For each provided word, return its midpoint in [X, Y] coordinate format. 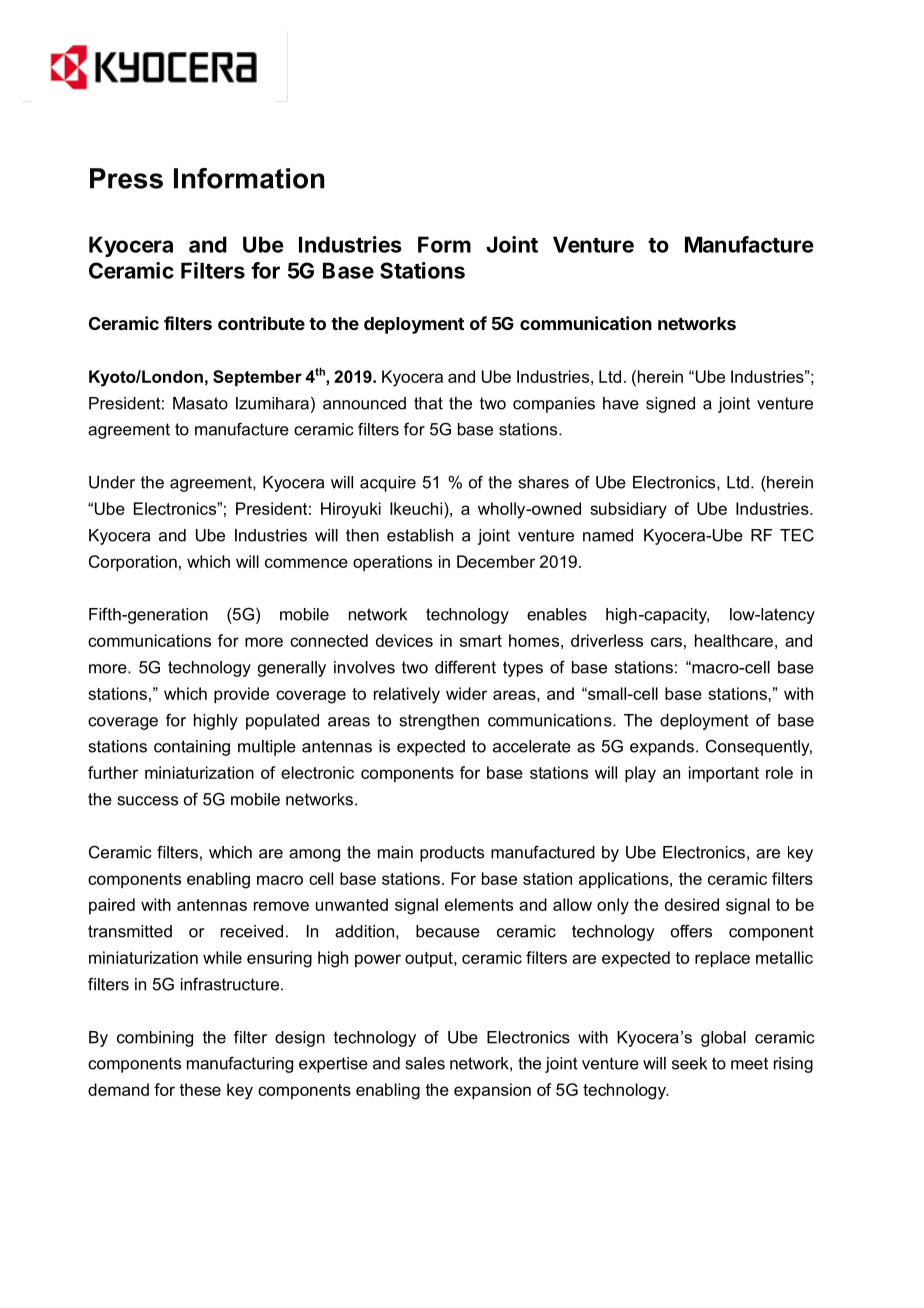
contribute [261, 323]
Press [126, 178]
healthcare [734, 640]
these [200, 1089]
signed [670, 405]
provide [241, 695]
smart [481, 641]
